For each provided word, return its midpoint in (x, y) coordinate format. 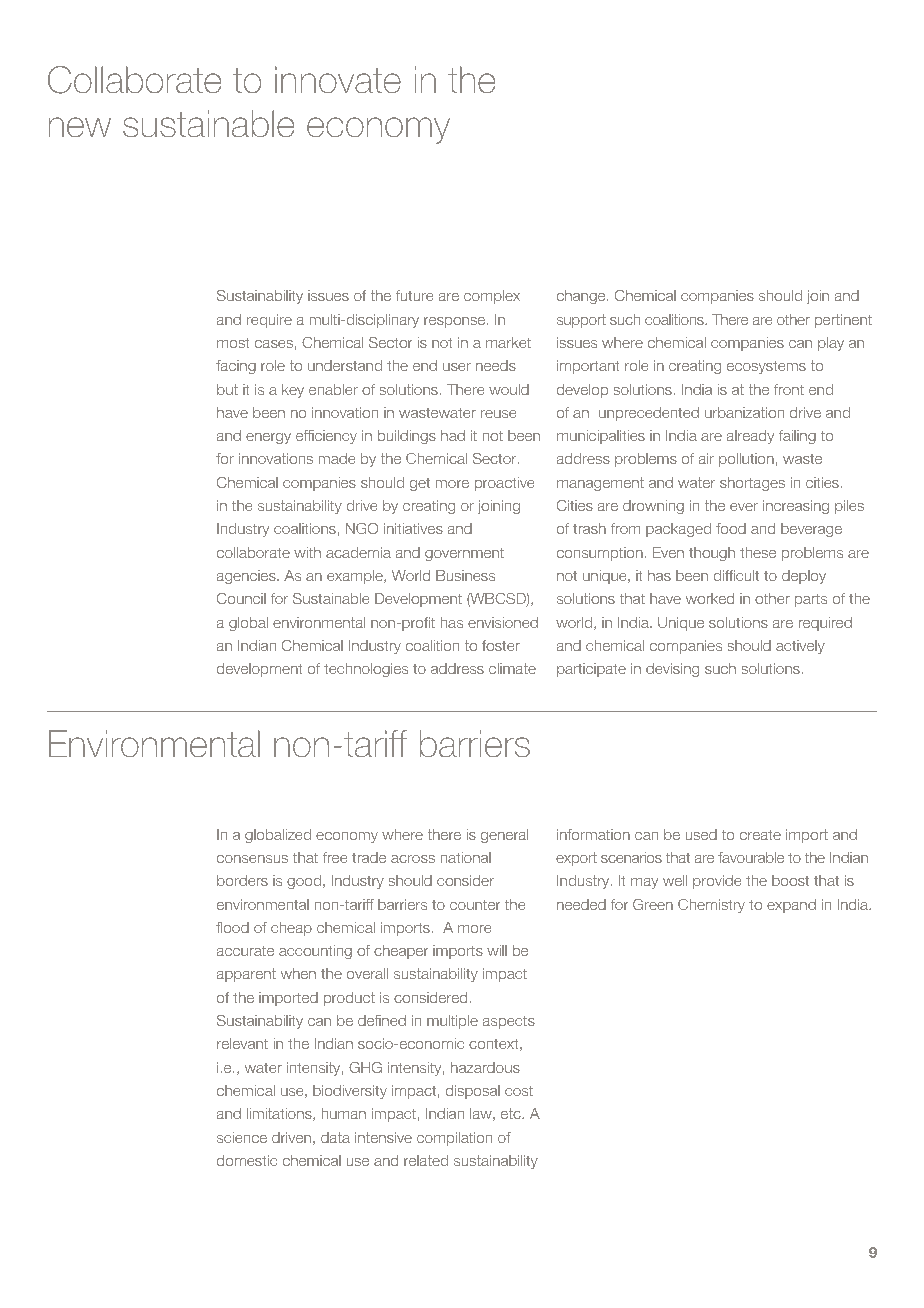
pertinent (843, 321)
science (242, 1137)
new (79, 127)
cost (519, 1090)
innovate (338, 80)
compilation (454, 1139)
